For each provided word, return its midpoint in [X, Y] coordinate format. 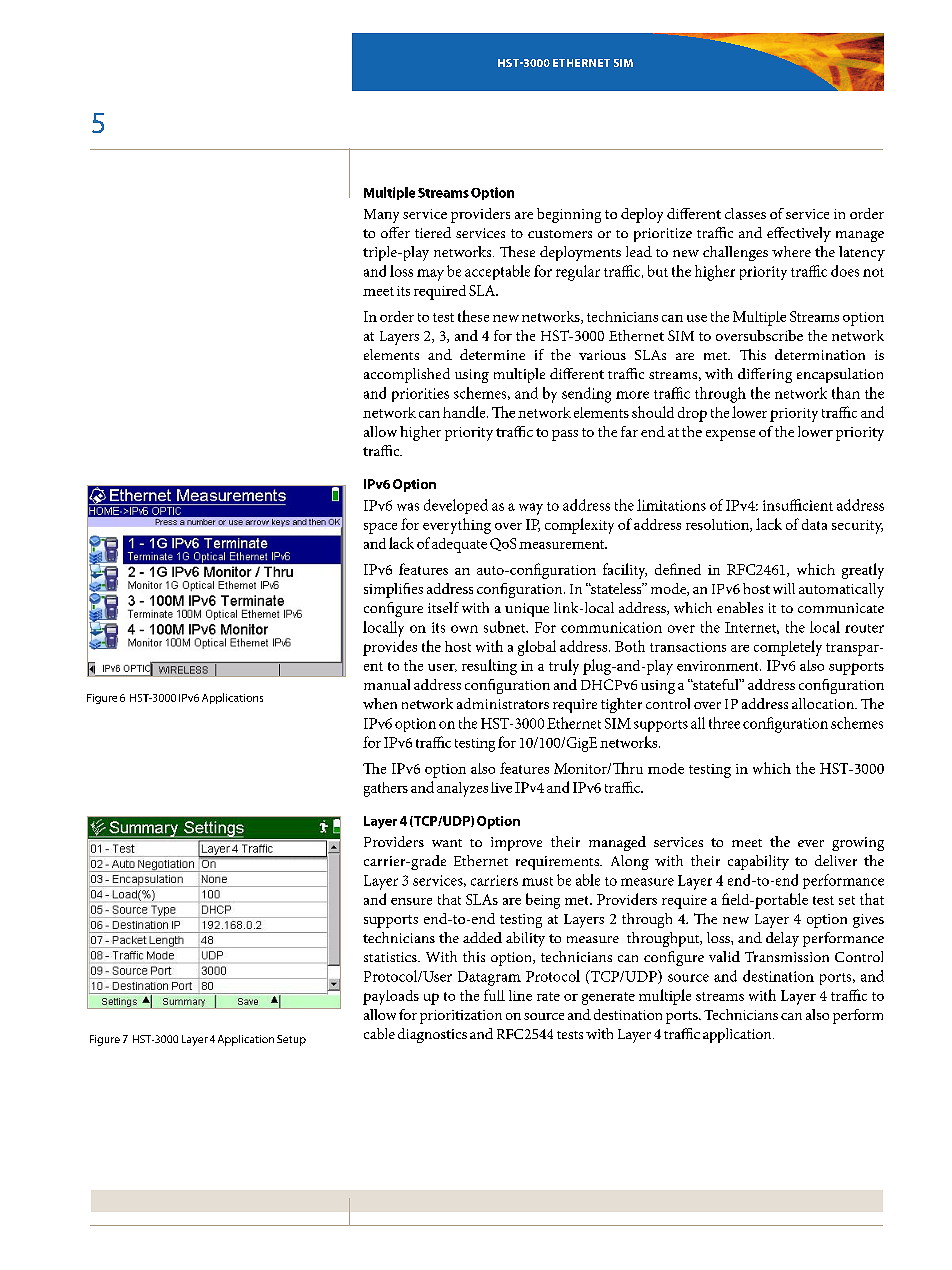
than [846, 393]
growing [858, 844]
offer [395, 232]
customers [560, 234]
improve [516, 844]
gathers [386, 789]
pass [565, 435]
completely [788, 648]
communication [611, 627]
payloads [391, 997]
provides [390, 648]
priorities [420, 395]
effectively [799, 234]
